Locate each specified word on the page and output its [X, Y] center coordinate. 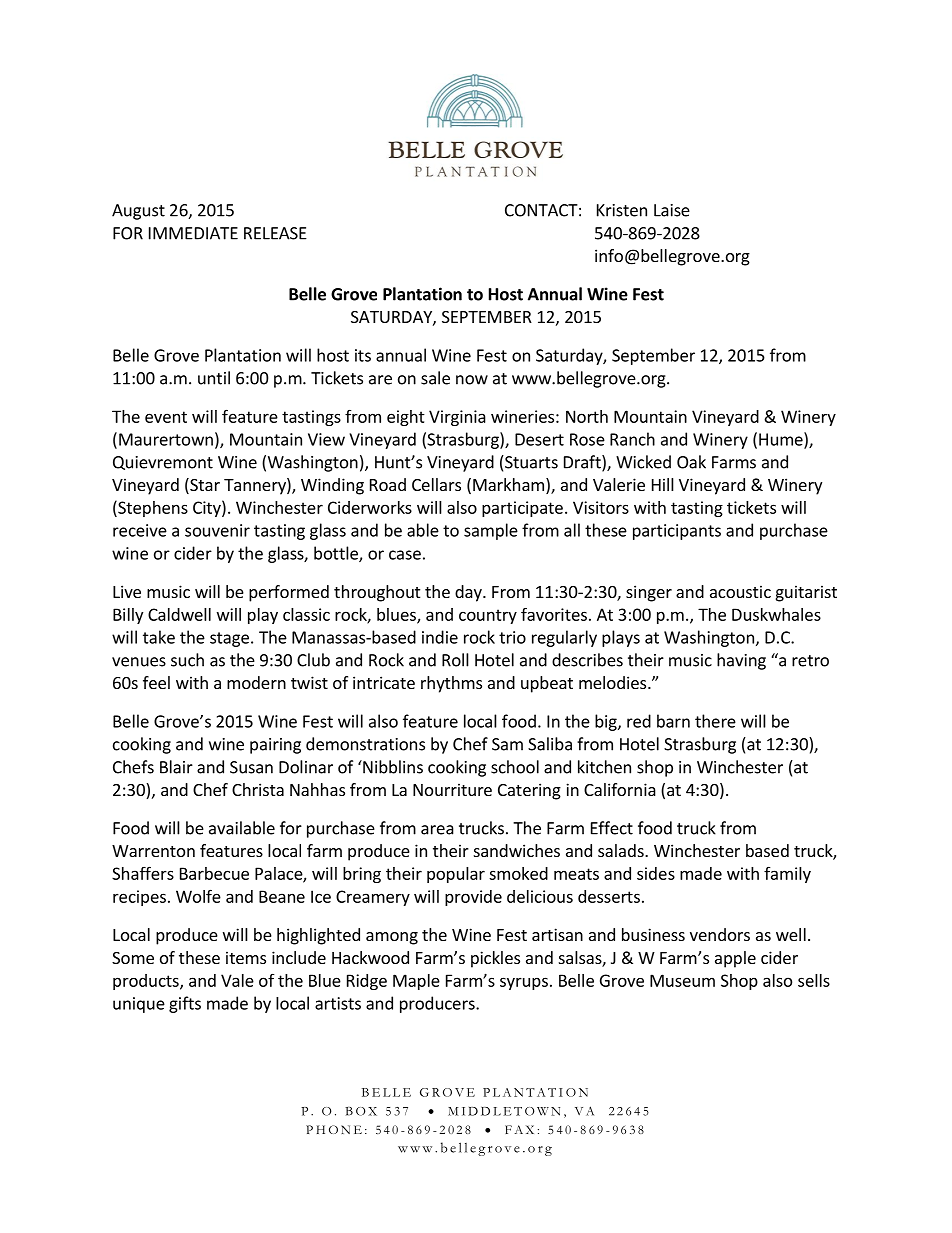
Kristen [622, 210]
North [587, 416]
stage [229, 639]
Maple [416, 982]
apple [735, 959]
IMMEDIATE [193, 233]
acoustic [740, 591]
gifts [185, 1004]
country [488, 616]
